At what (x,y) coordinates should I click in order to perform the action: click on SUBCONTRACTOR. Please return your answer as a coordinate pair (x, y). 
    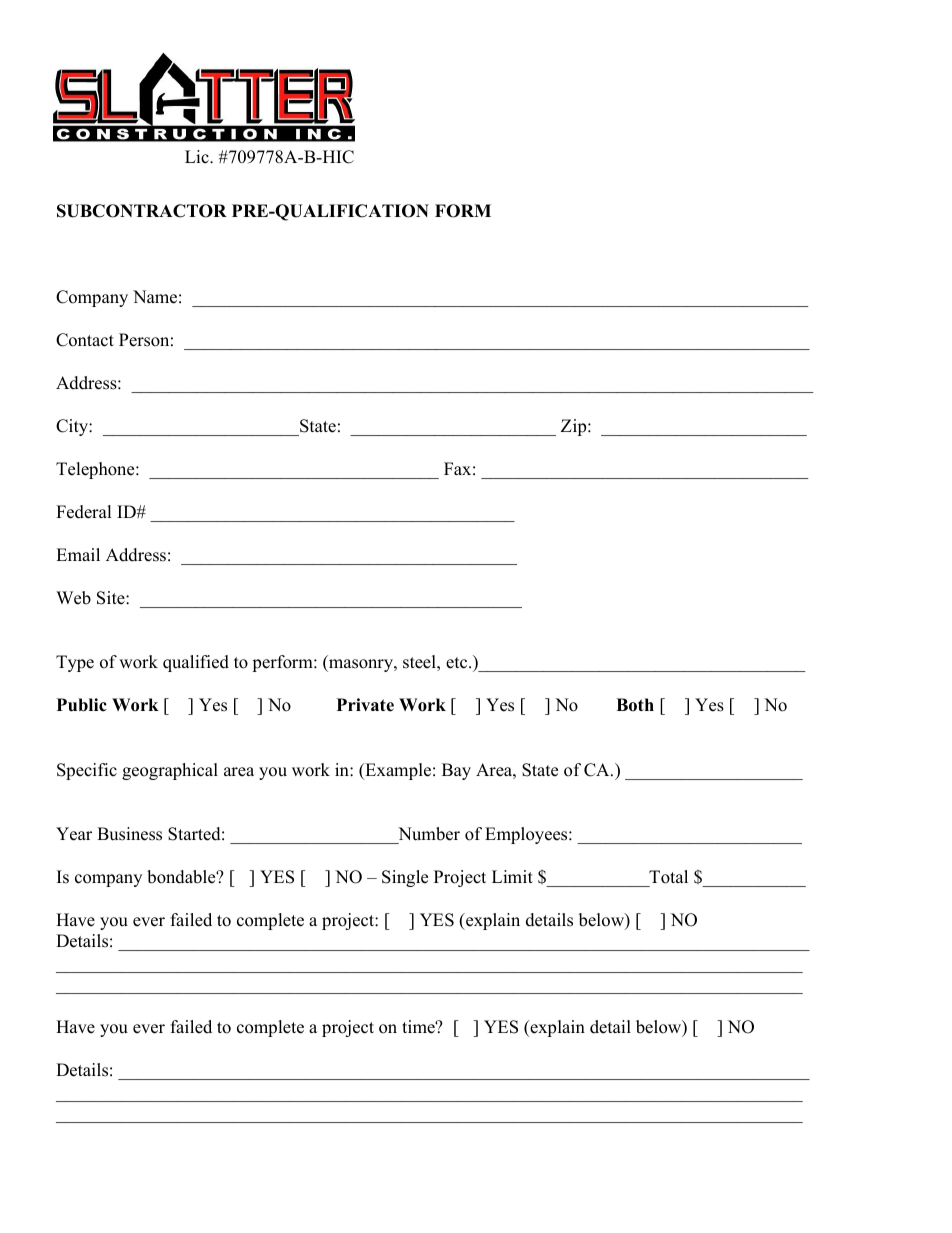
    Looking at the image, I should click on (142, 211).
